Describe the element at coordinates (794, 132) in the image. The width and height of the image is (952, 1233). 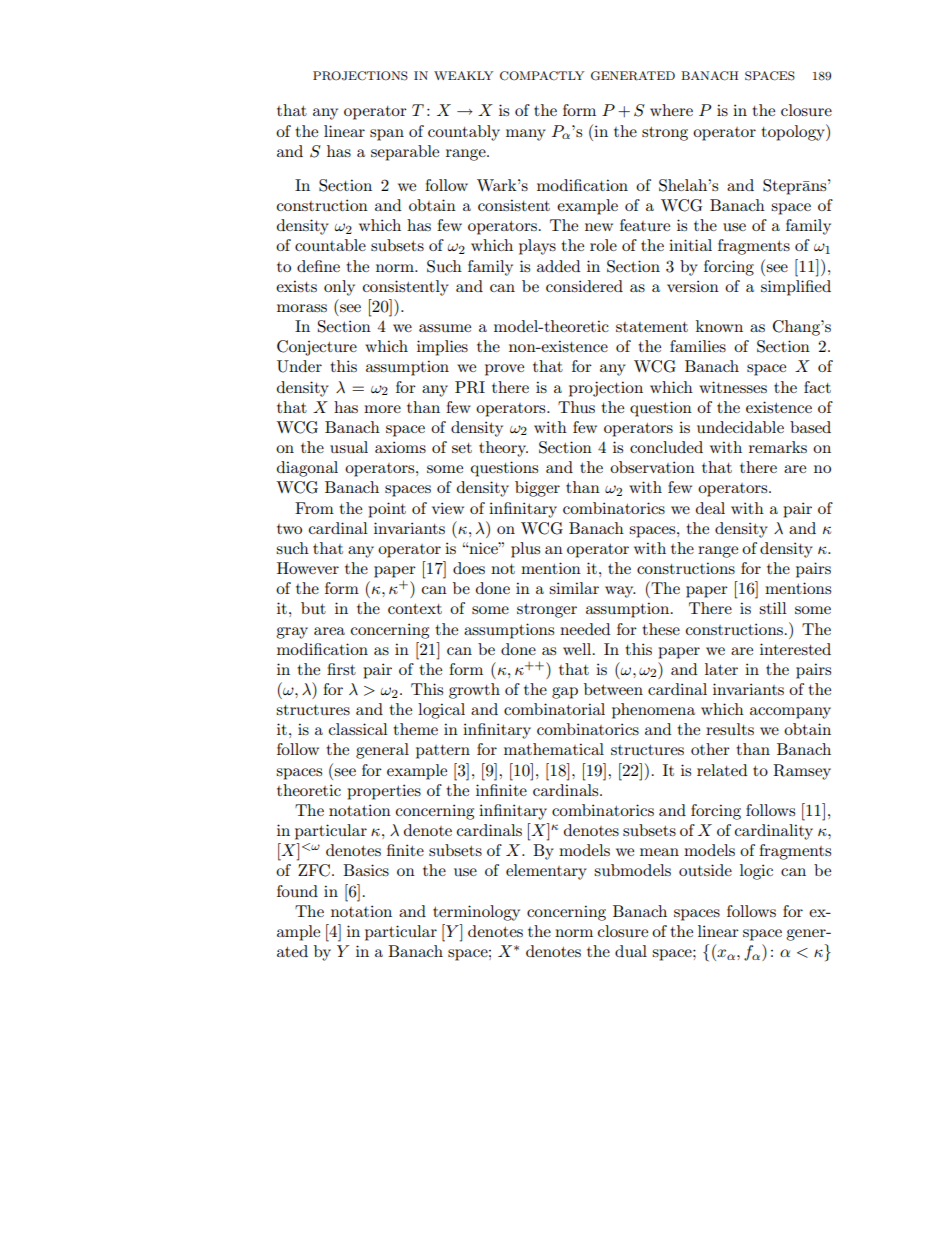
I see `topology` at that location.
